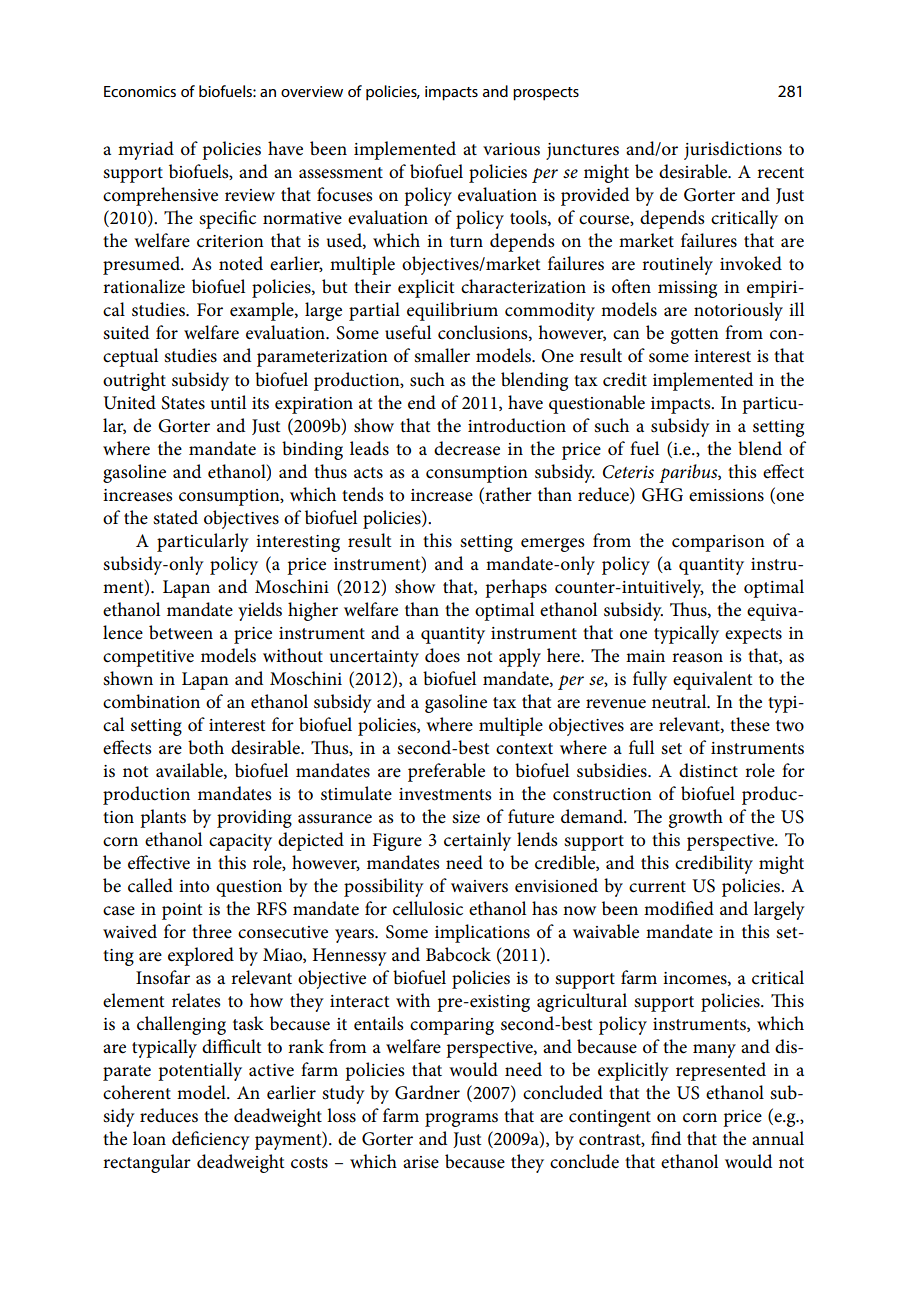 This image has width=924, height=1305. I want to click on recent, so click(780, 173).
